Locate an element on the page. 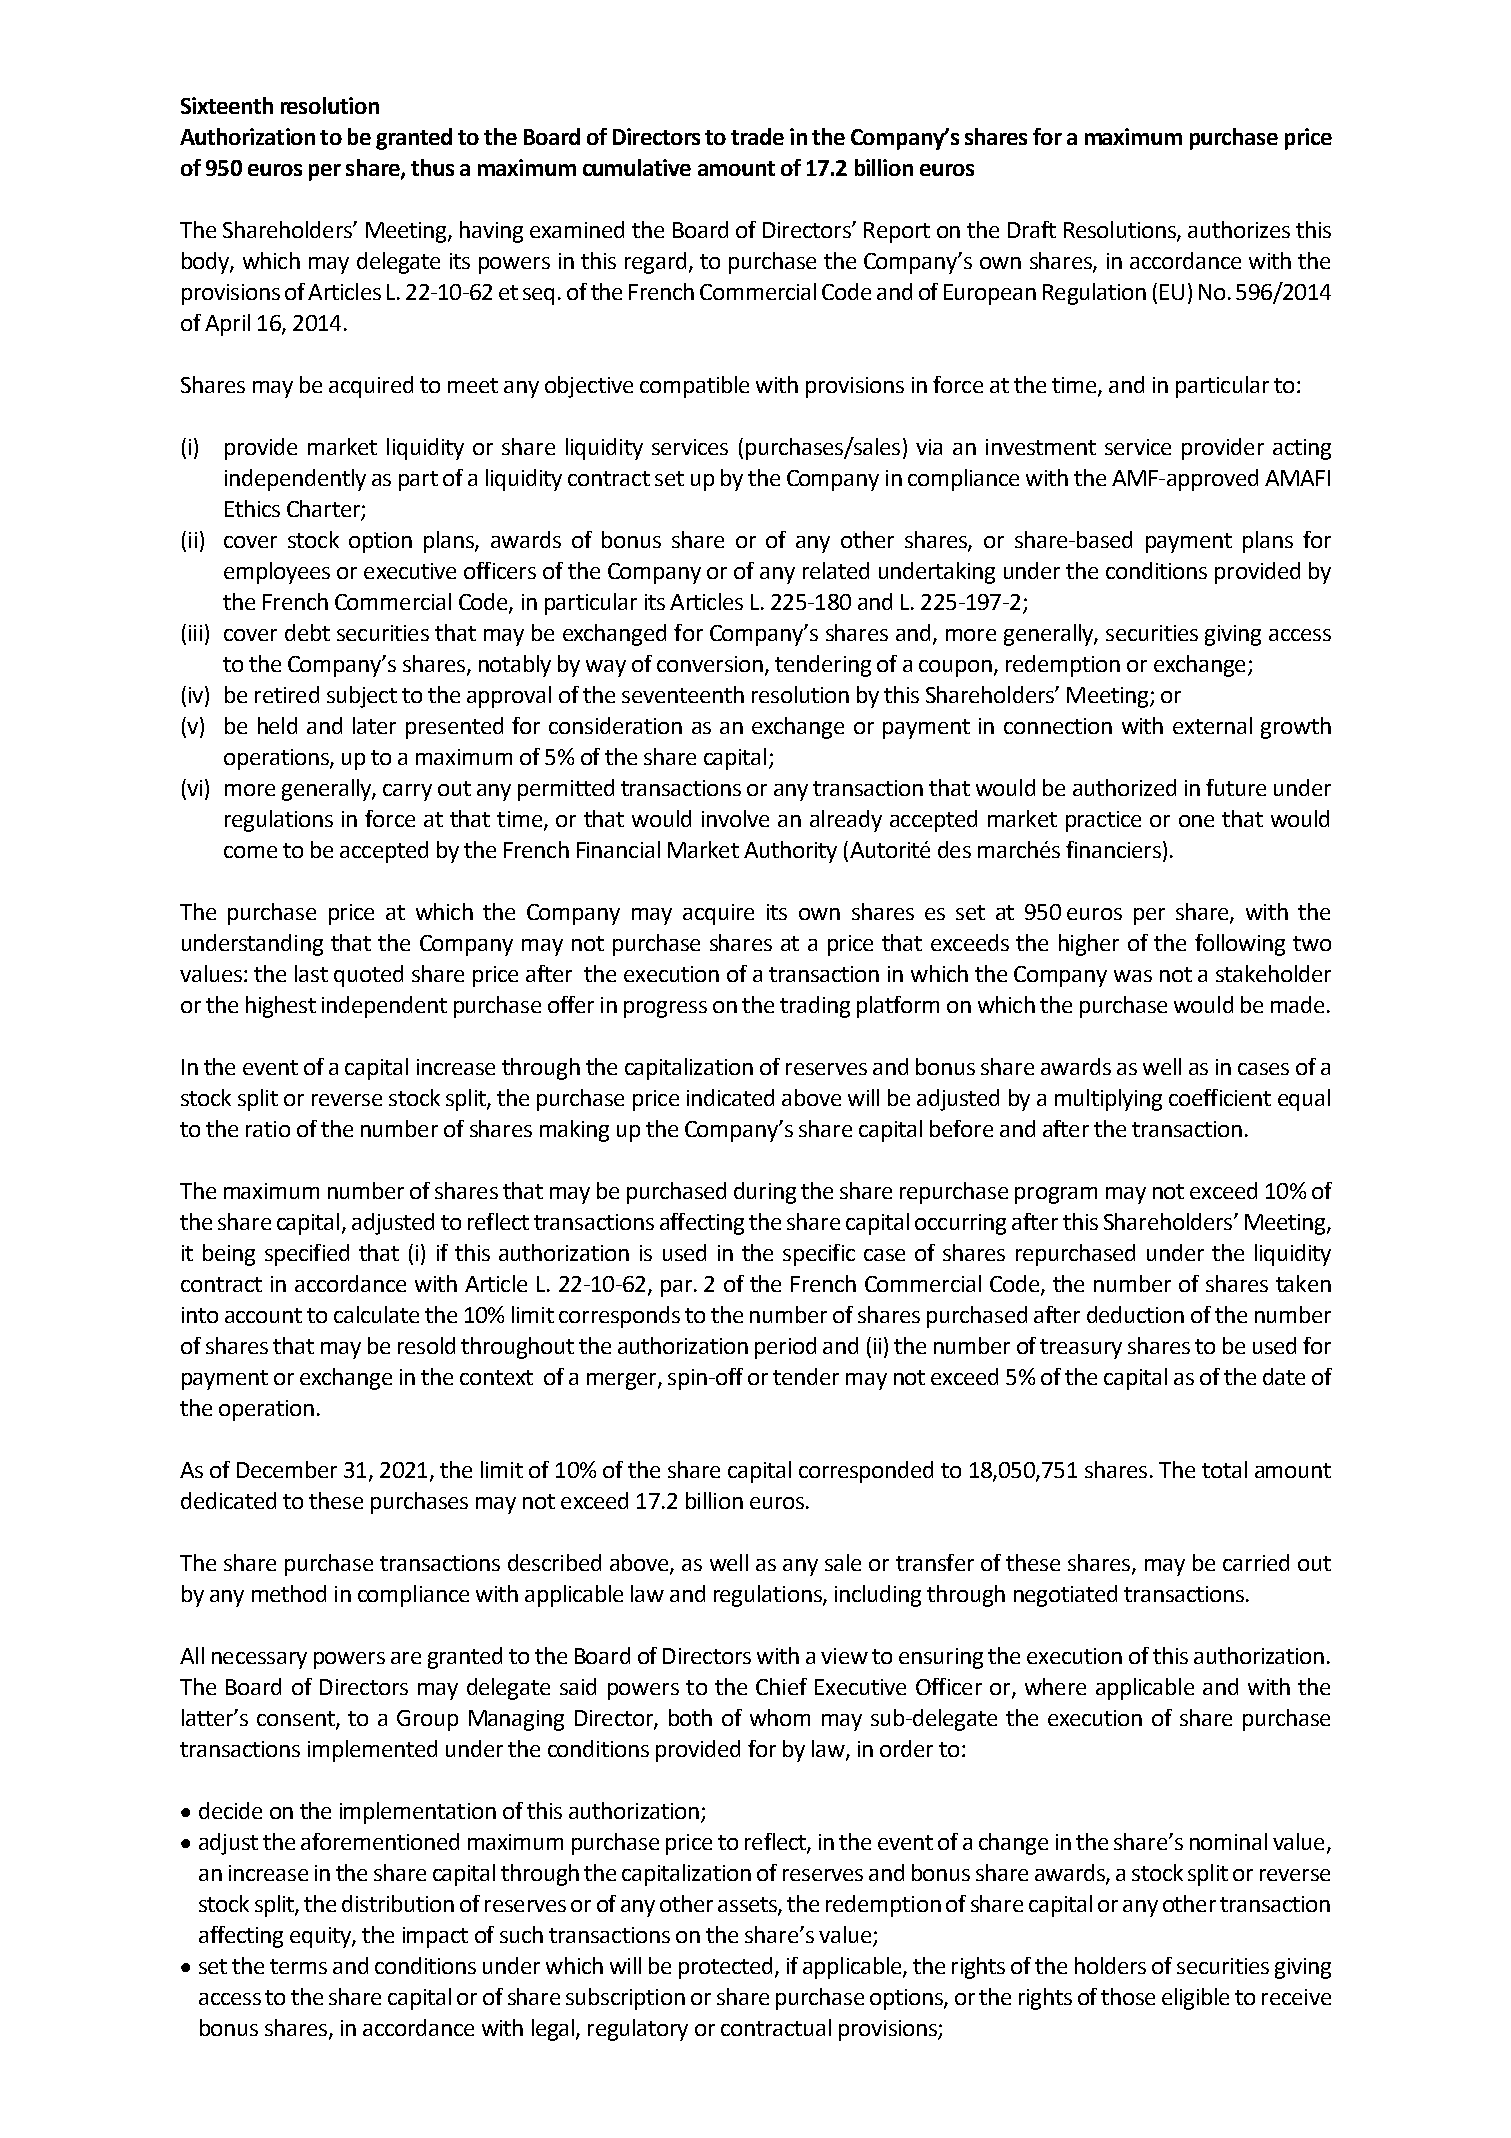 Image resolution: width=1511 pixels, height=2138 pixels. December is located at coordinates (287, 1469).
